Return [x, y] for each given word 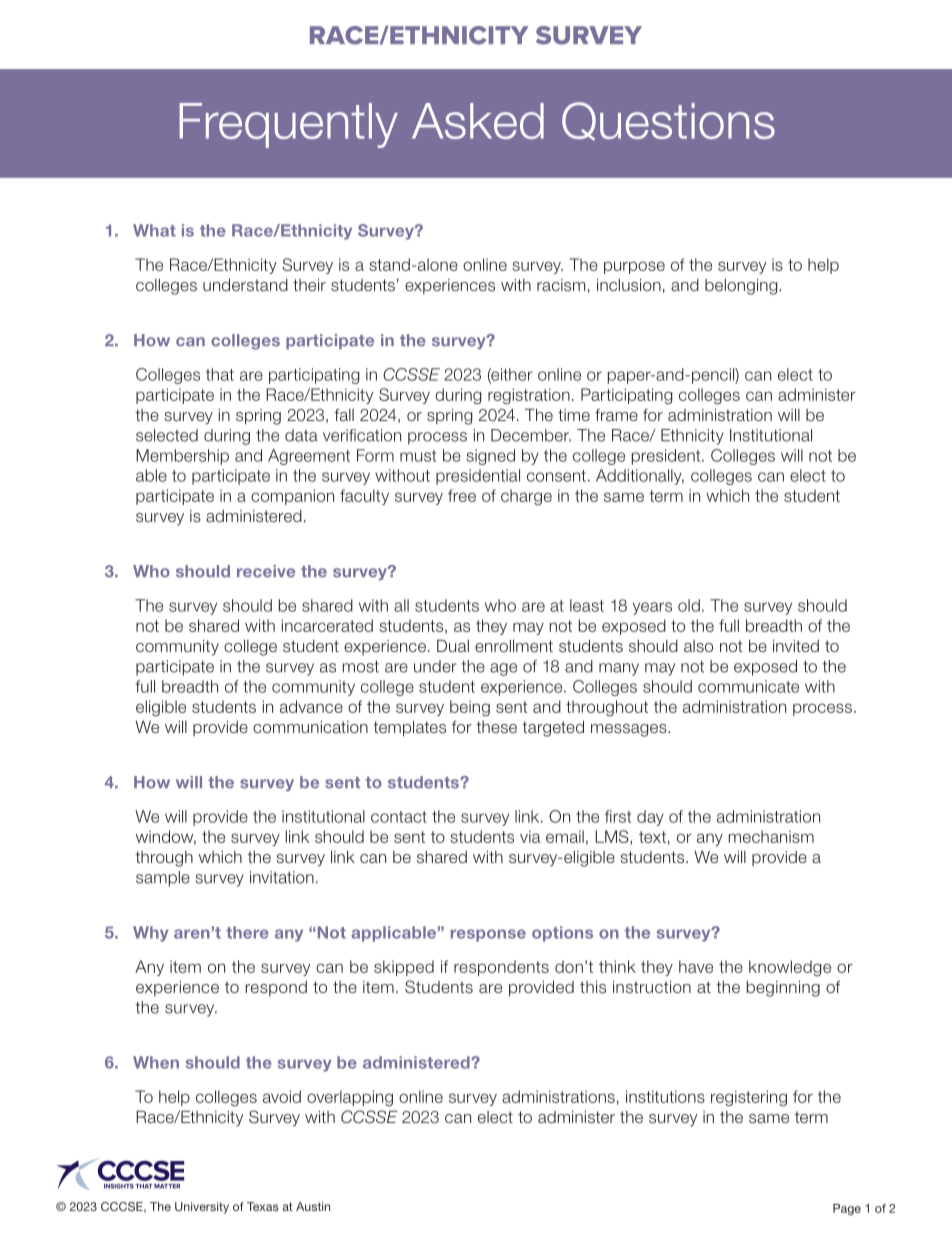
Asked [478, 121]
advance [311, 706]
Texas [263, 1206]
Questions [668, 121]
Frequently [288, 125]
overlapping [350, 1098]
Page [847, 1210]
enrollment [514, 646]
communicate [748, 686]
